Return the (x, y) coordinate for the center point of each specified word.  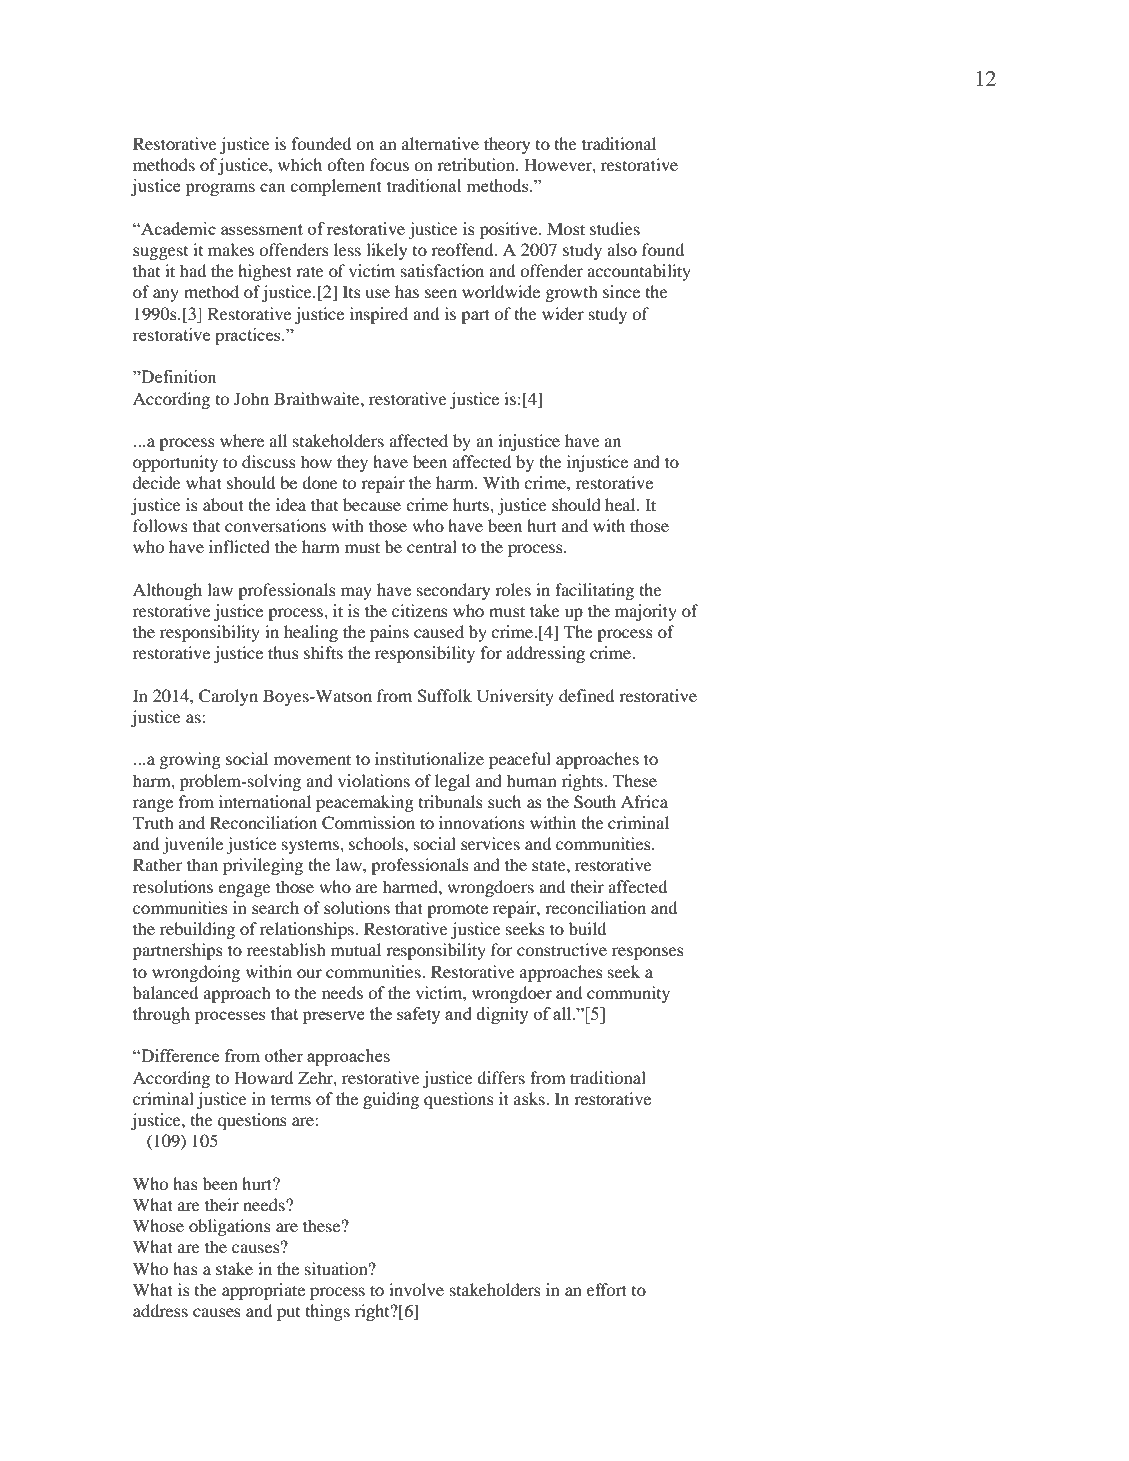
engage (244, 890)
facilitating (594, 591)
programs (220, 189)
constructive (562, 949)
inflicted (239, 546)
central (432, 546)
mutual (356, 949)
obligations (229, 1227)
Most (566, 228)
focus (389, 164)
